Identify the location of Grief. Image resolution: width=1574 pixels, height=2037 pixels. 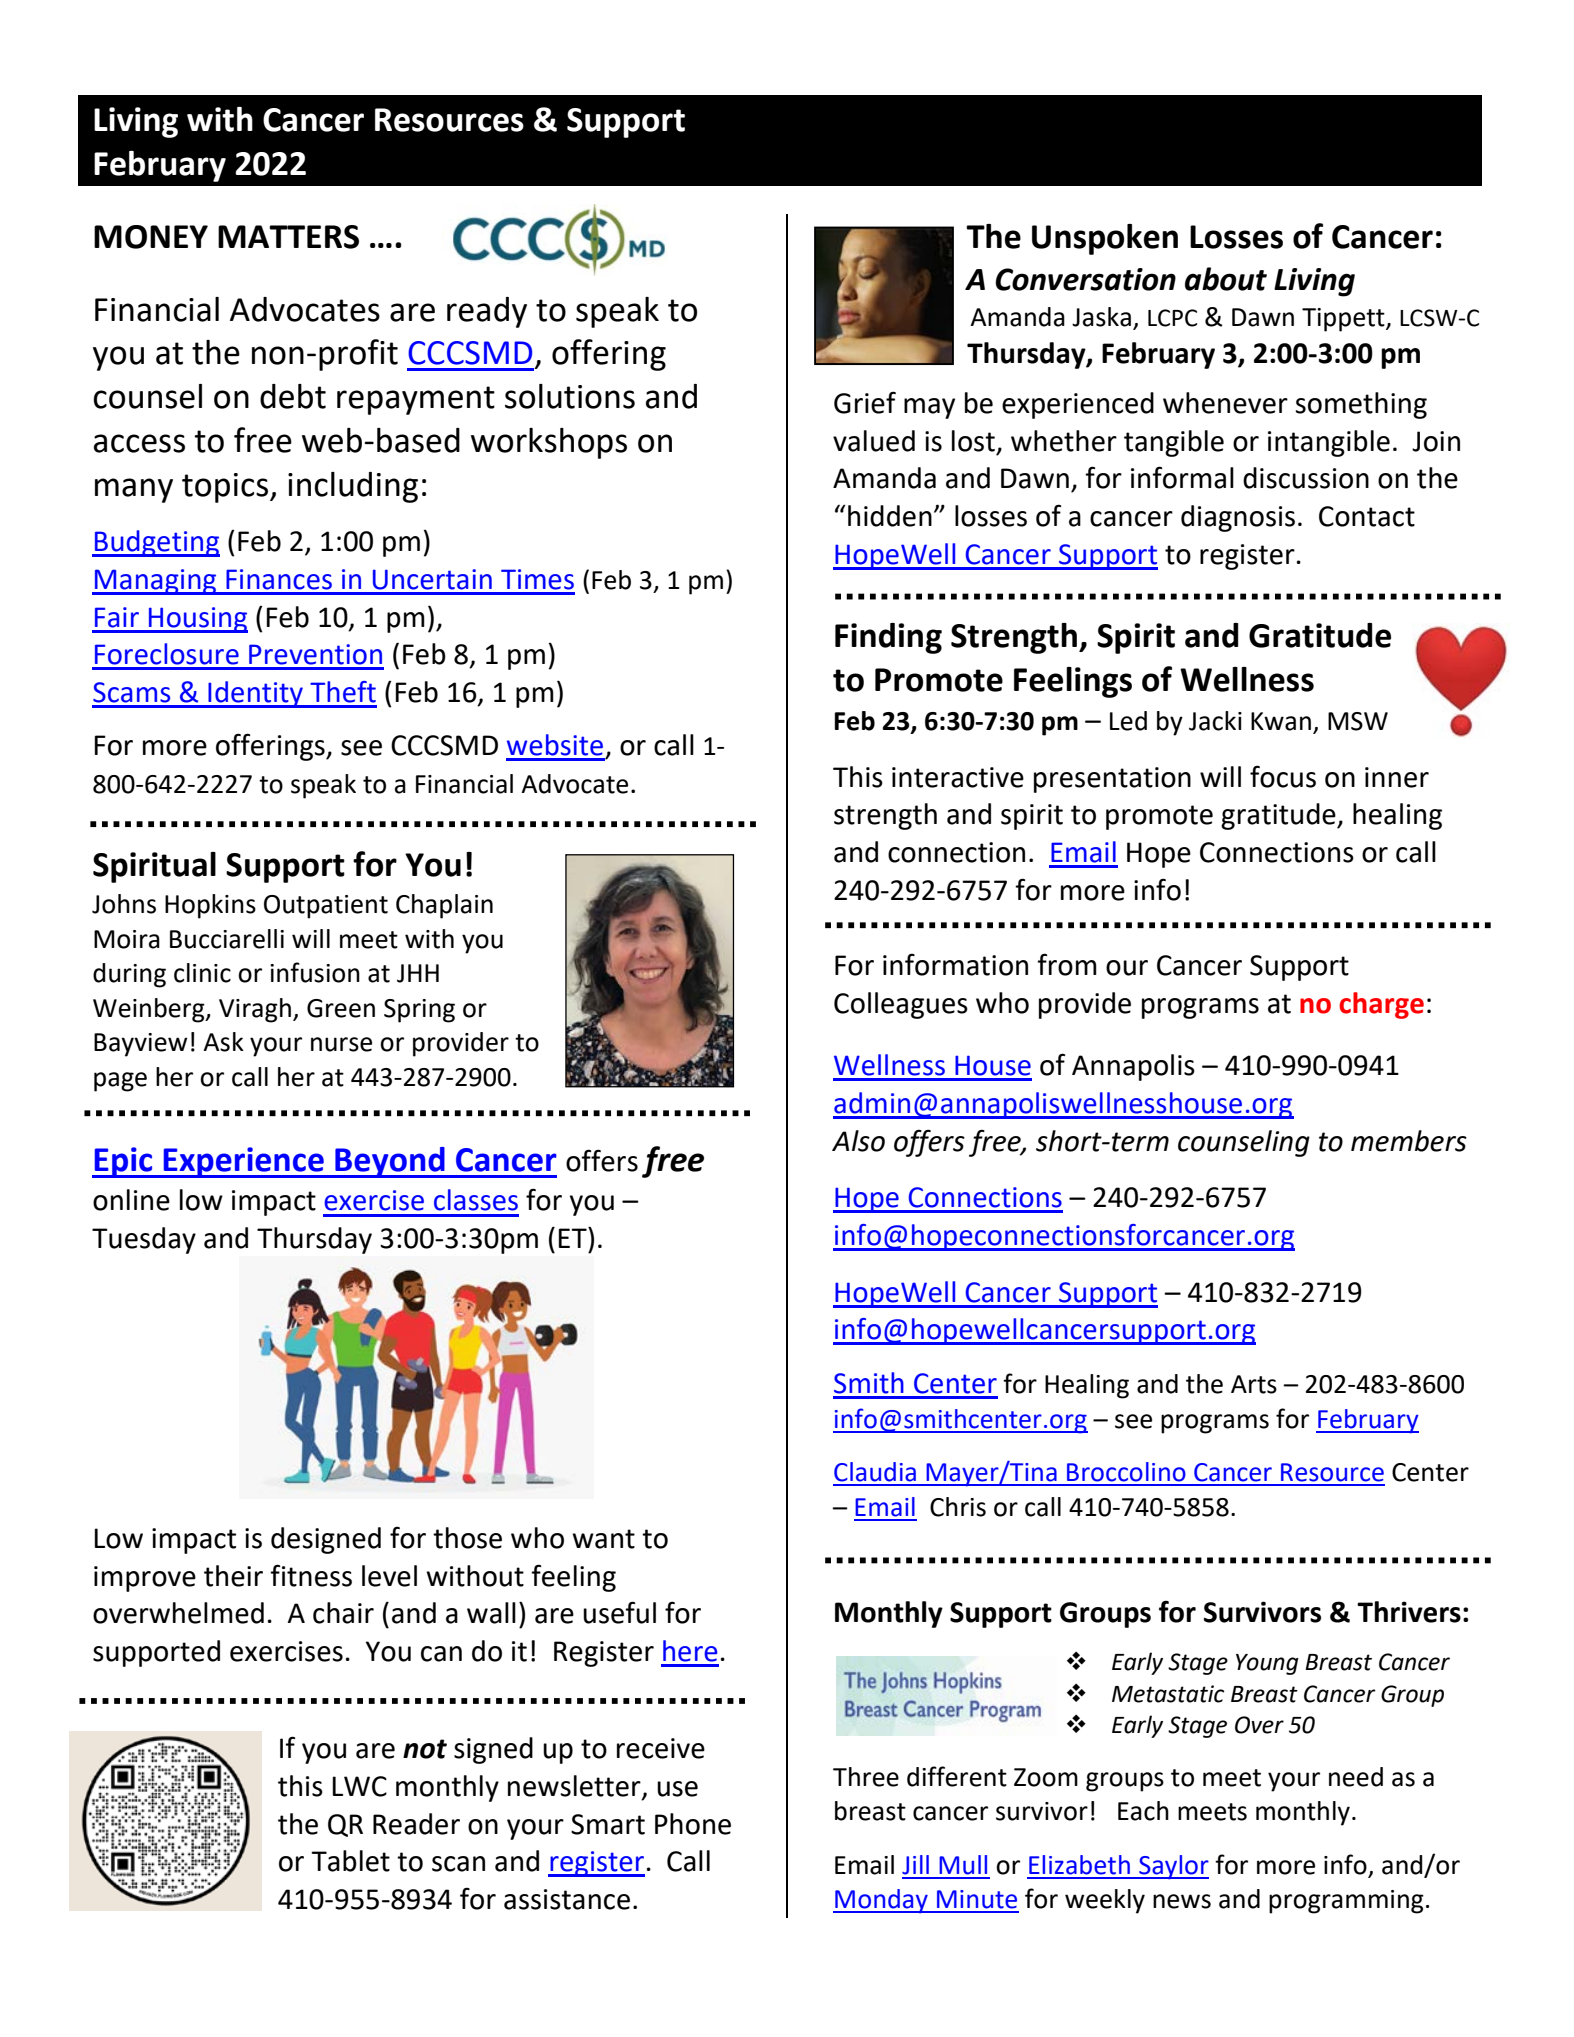
(865, 402).
